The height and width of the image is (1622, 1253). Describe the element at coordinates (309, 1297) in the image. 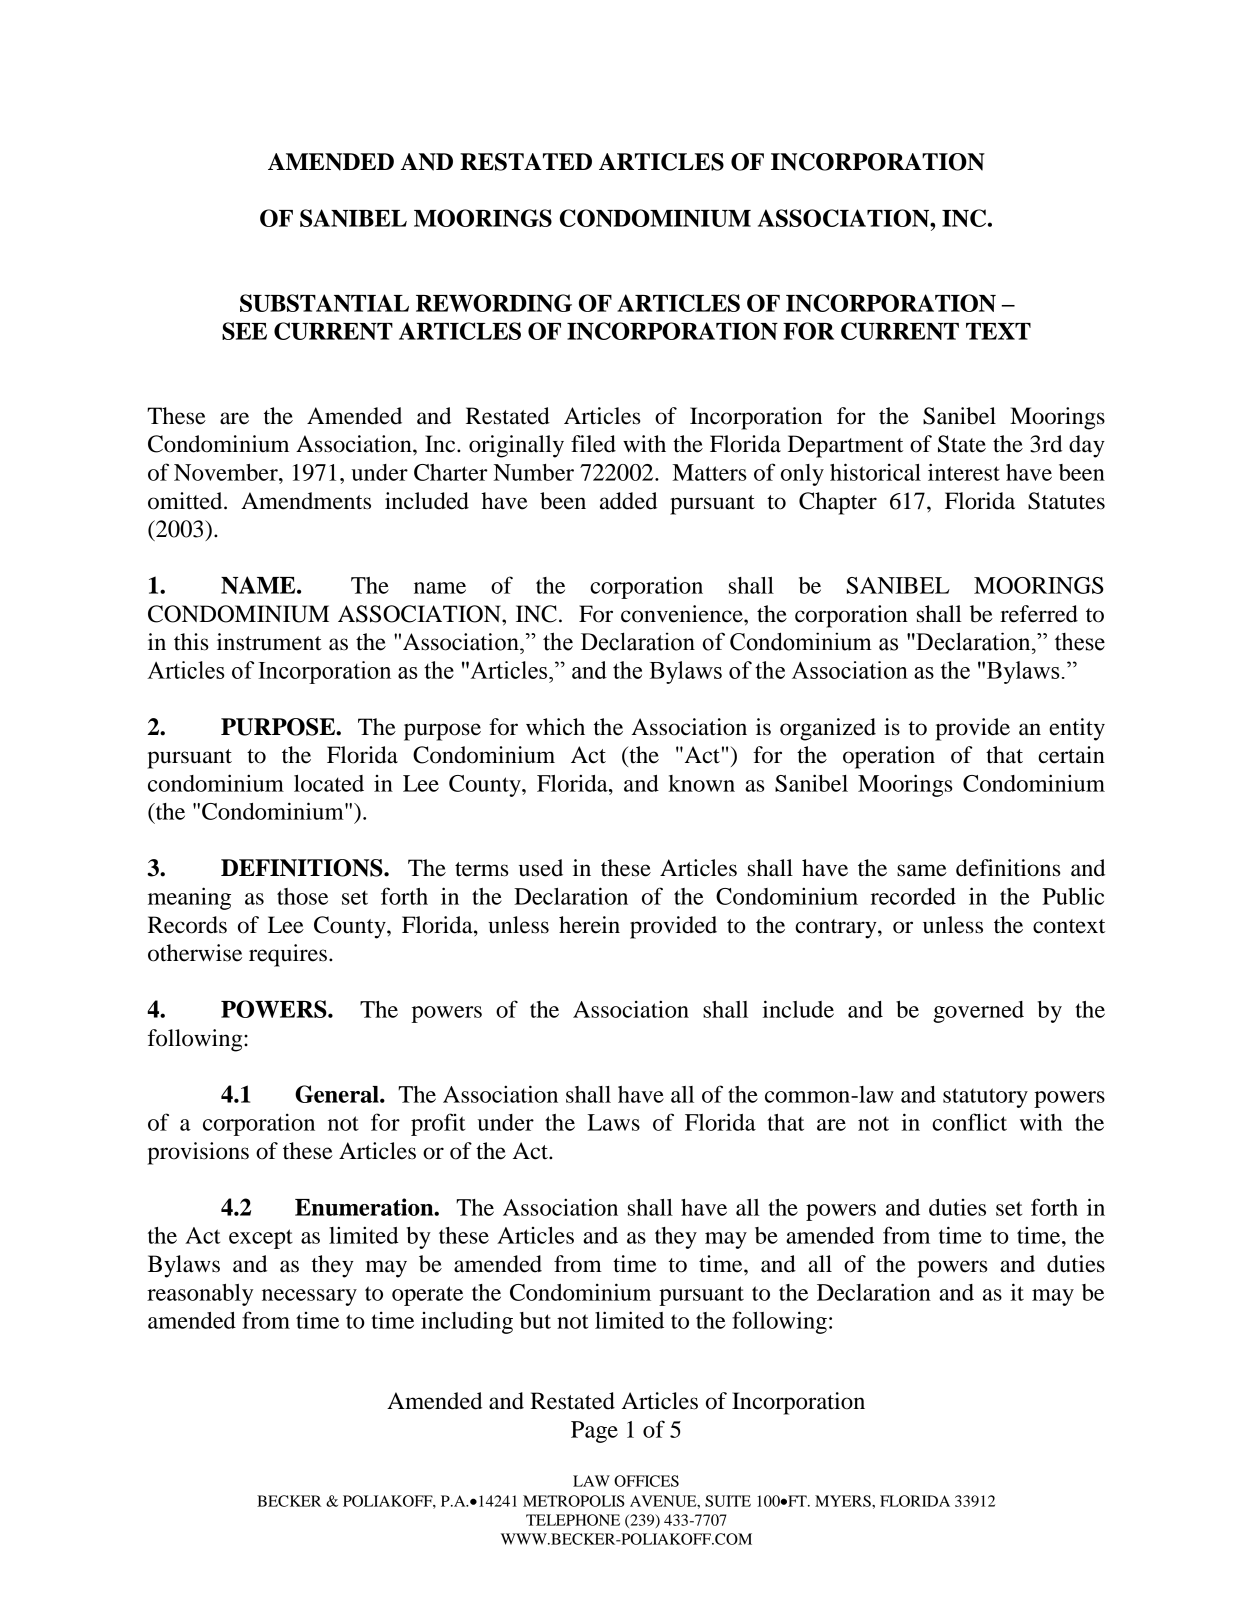

I see `necessary` at that location.
